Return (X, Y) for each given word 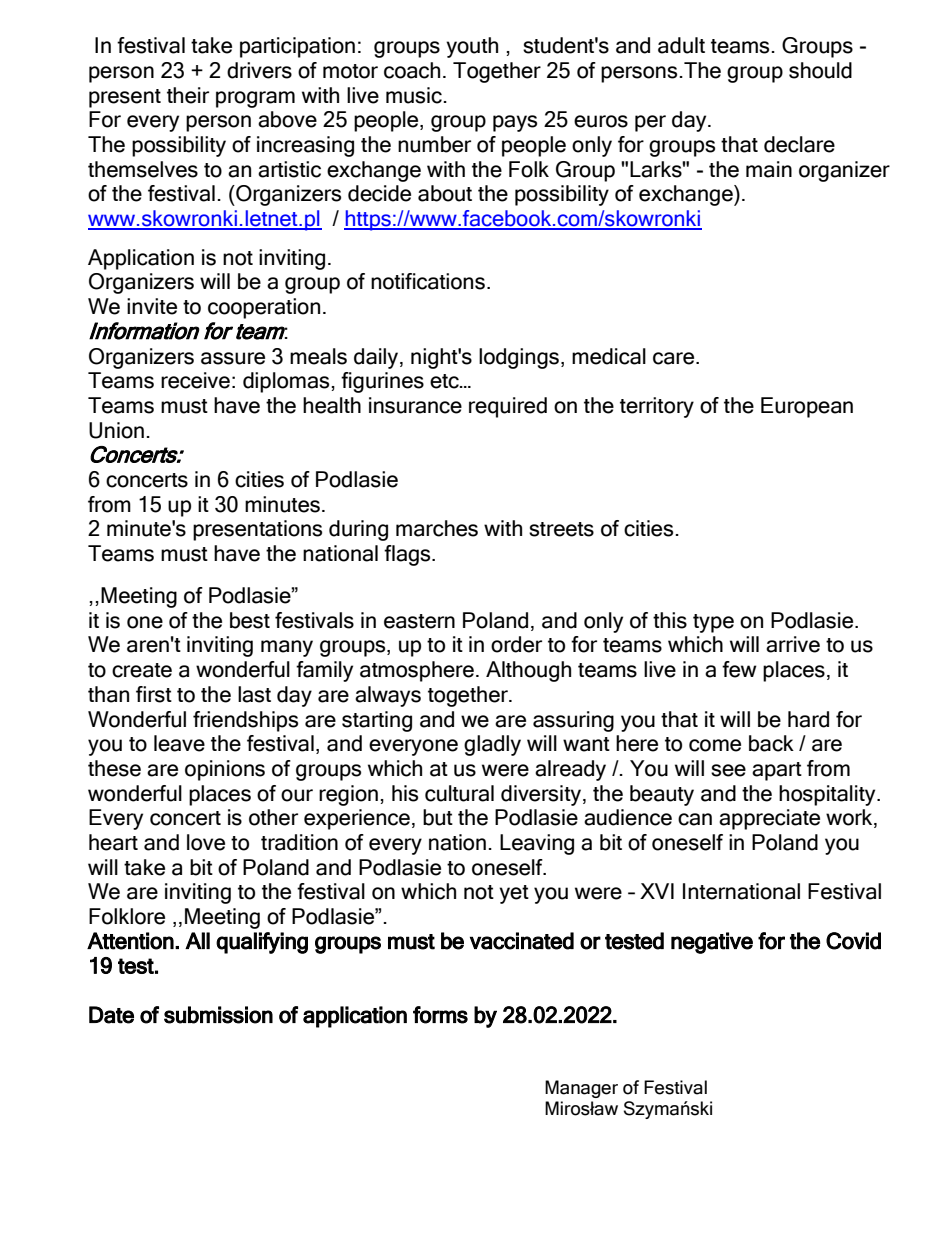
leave (179, 743)
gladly (492, 745)
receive (195, 380)
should (820, 70)
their (188, 95)
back (771, 743)
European (807, 407)
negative (712, 943)
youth (472, 47)
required (508, 407)
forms (440, 1015)
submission (218, 1015)
